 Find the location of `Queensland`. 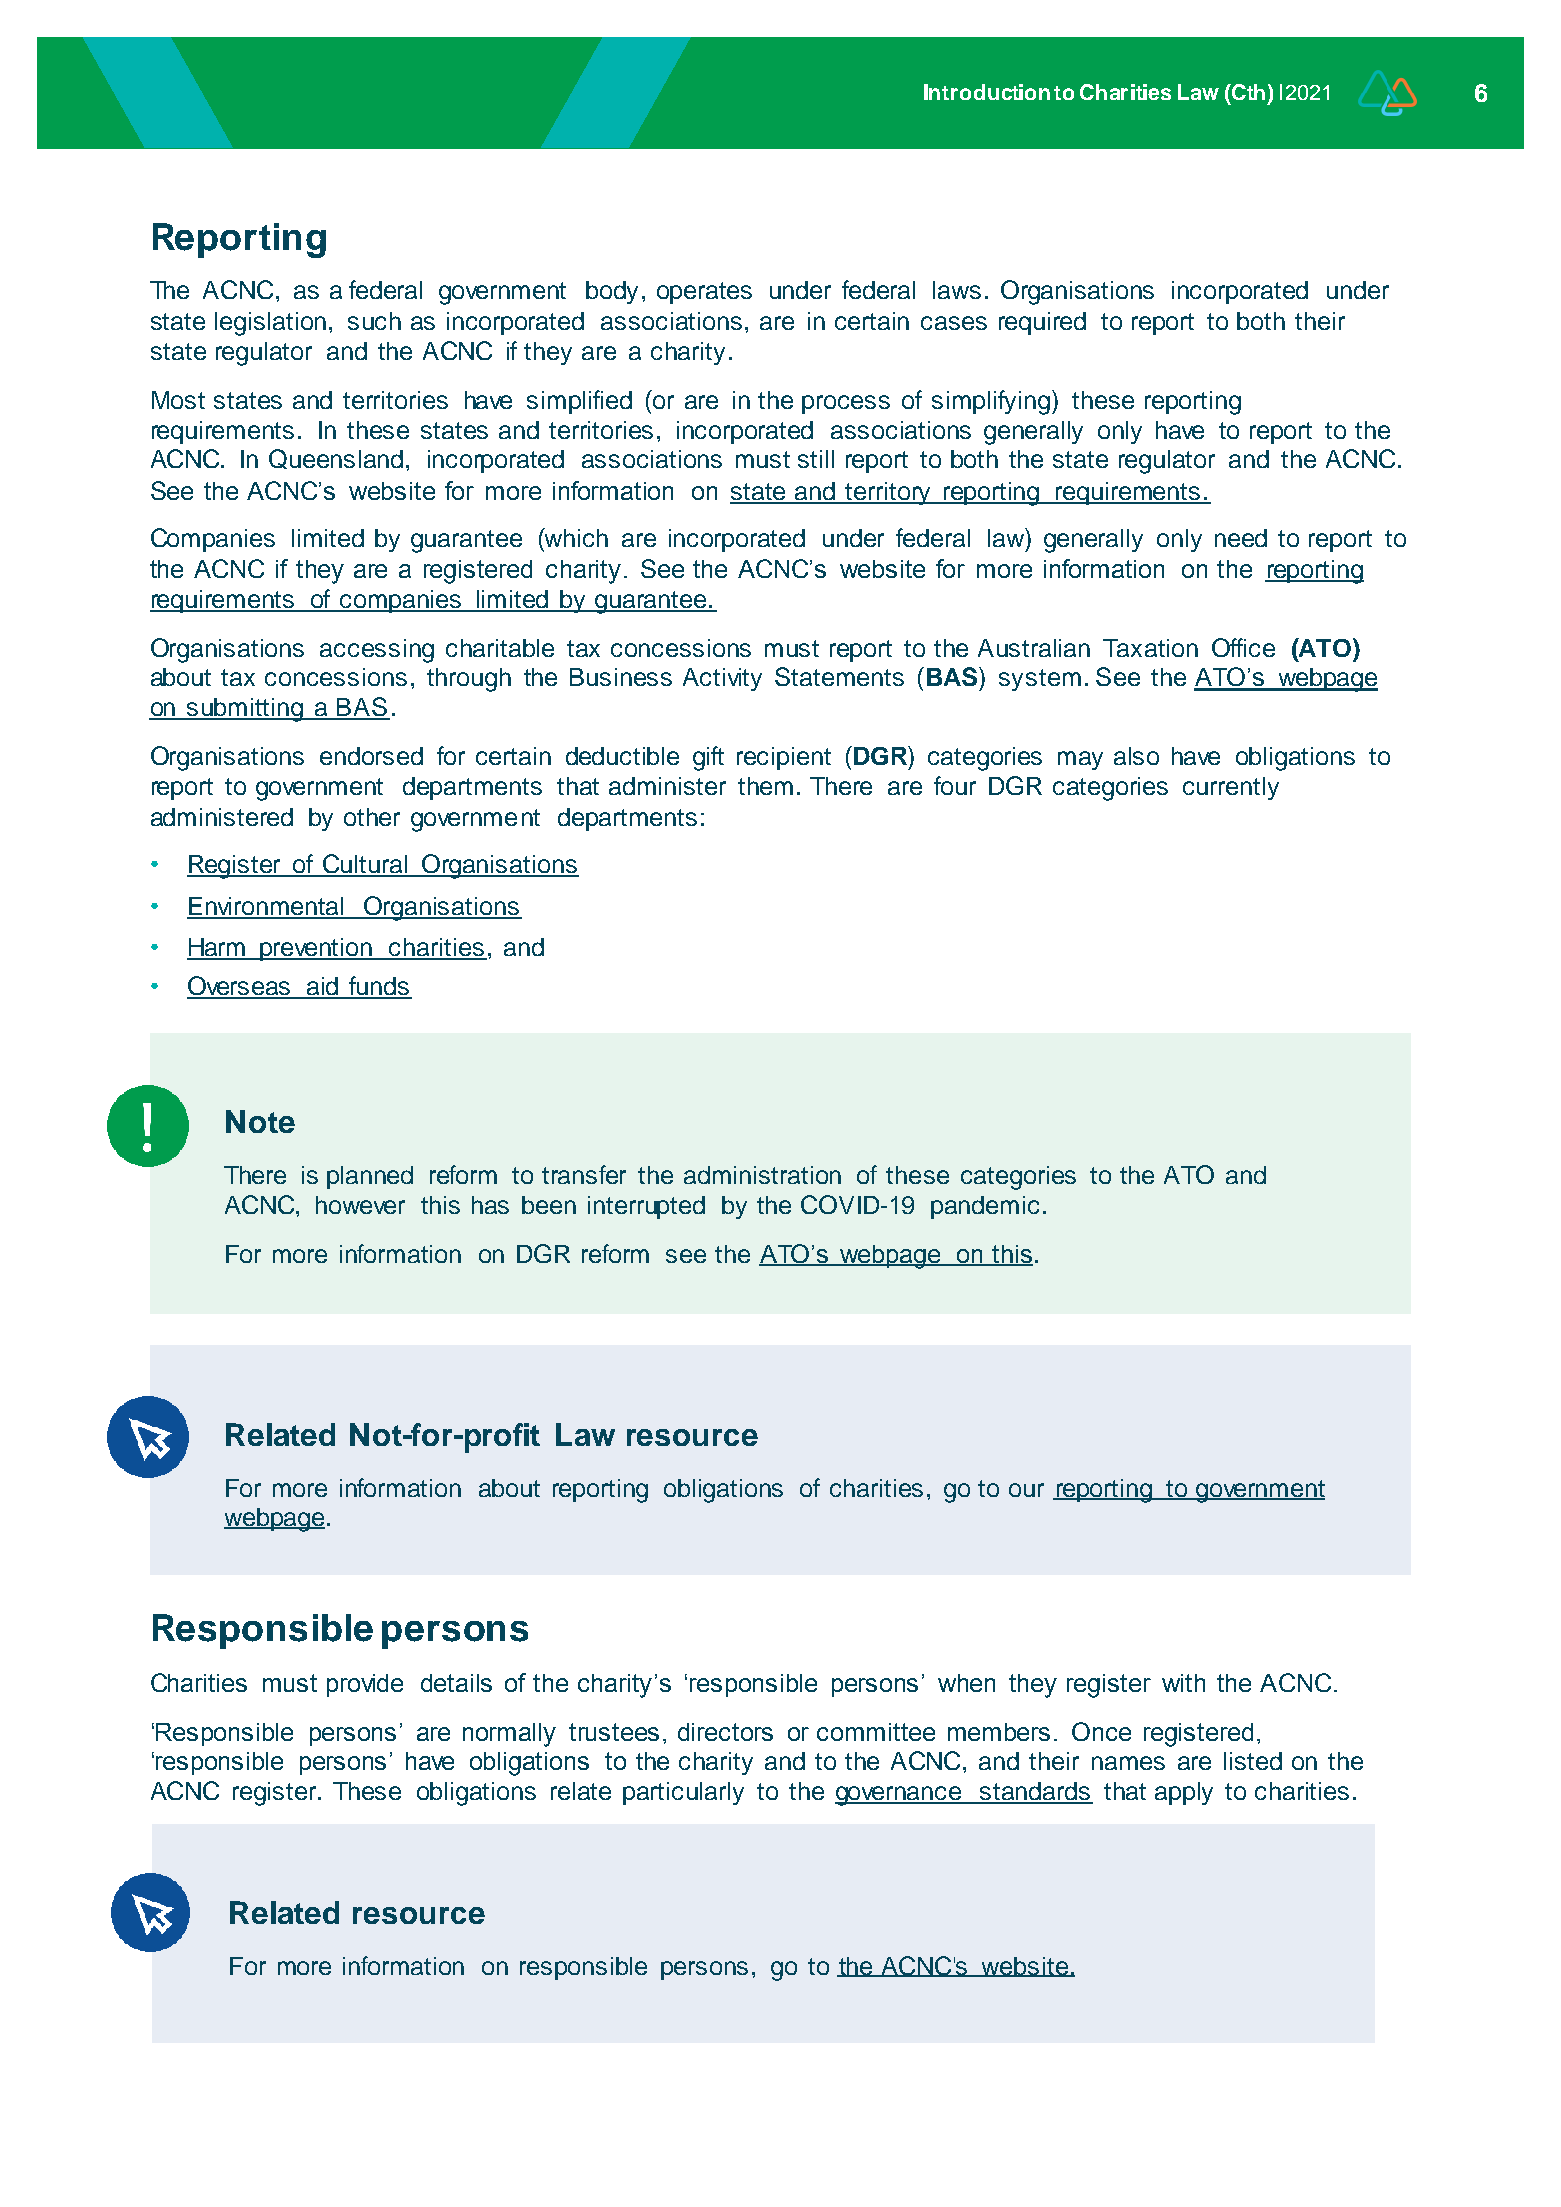

Queensland is located at coordinates (336, 459).
